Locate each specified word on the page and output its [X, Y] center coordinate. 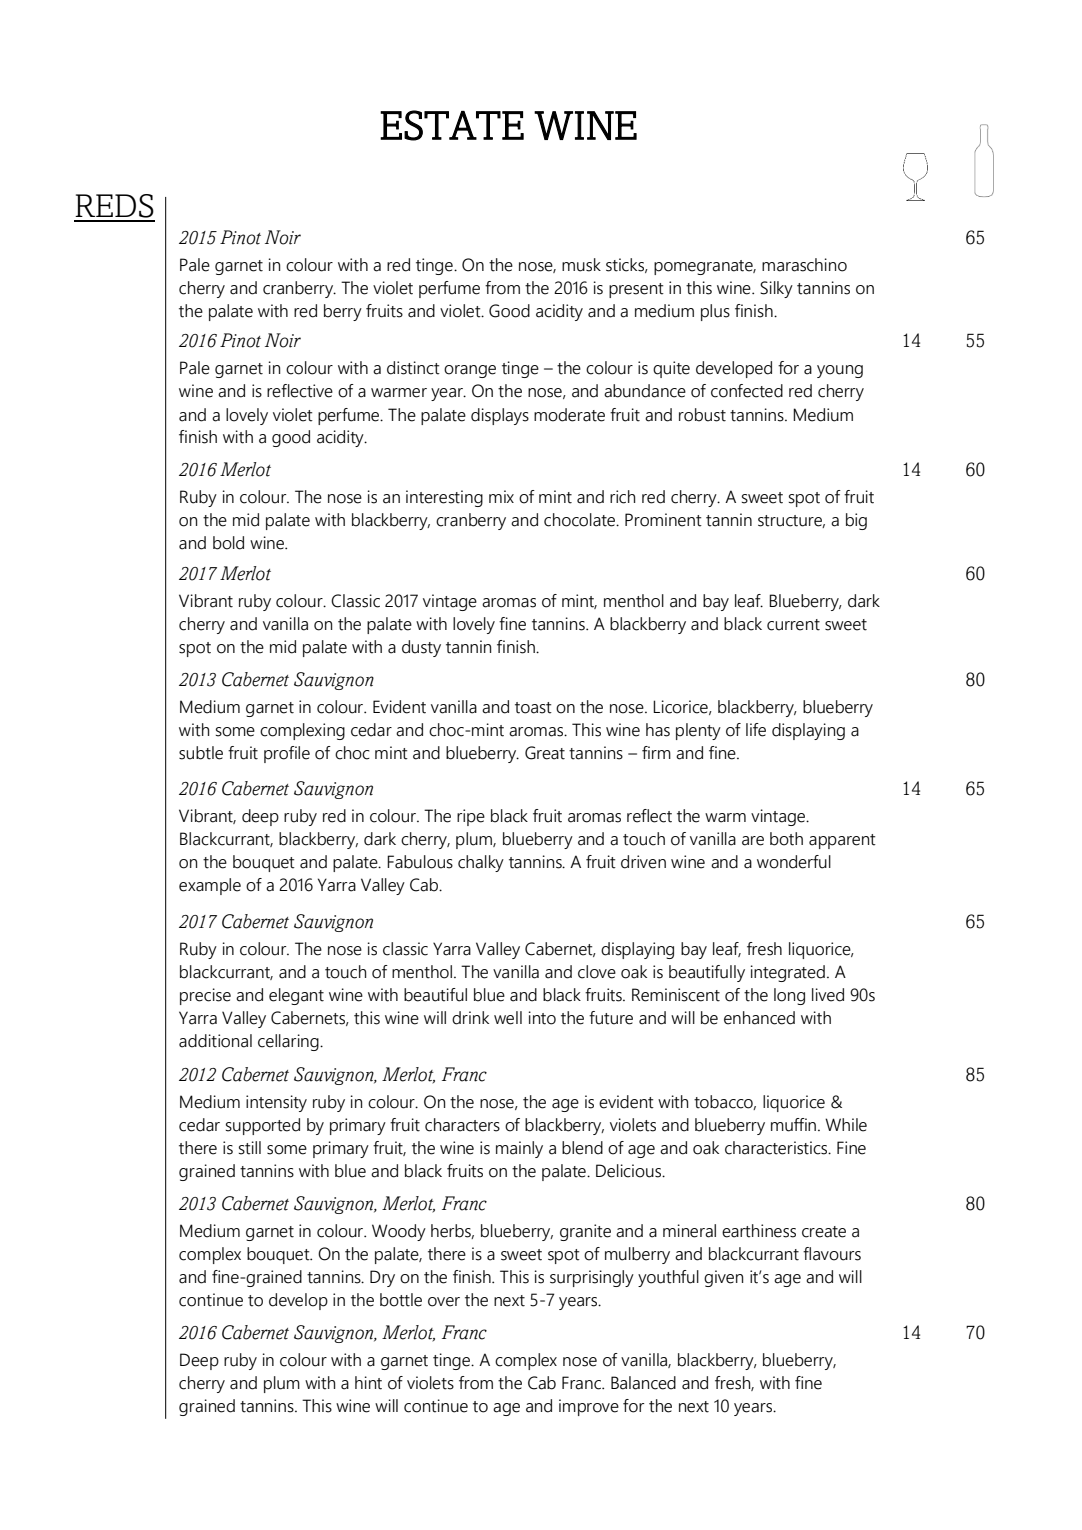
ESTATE [452, 125]
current [793, 625]
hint [368, 1383]
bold [228, 543]
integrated [788, 973]
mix [501, 496]
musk [581, 265]
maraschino [804, 265]
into [542, 1018]
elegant [296, 996]
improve [589, 1407]
